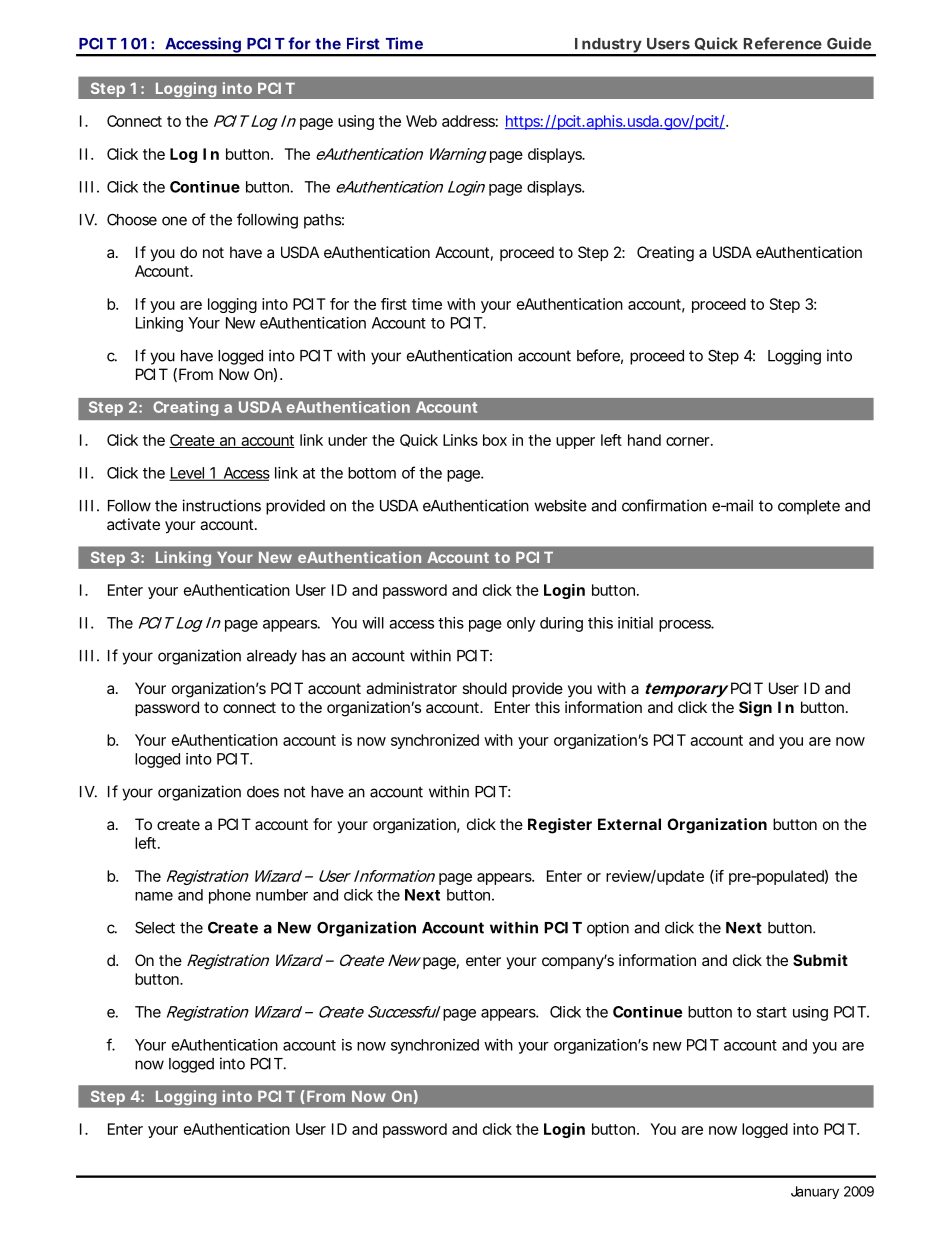 The width and height of the screenshot is (952, 1233). What do you see at coordinates (608, 929) in the screenshot?
I see `option` at bounding box center [608, 929].
